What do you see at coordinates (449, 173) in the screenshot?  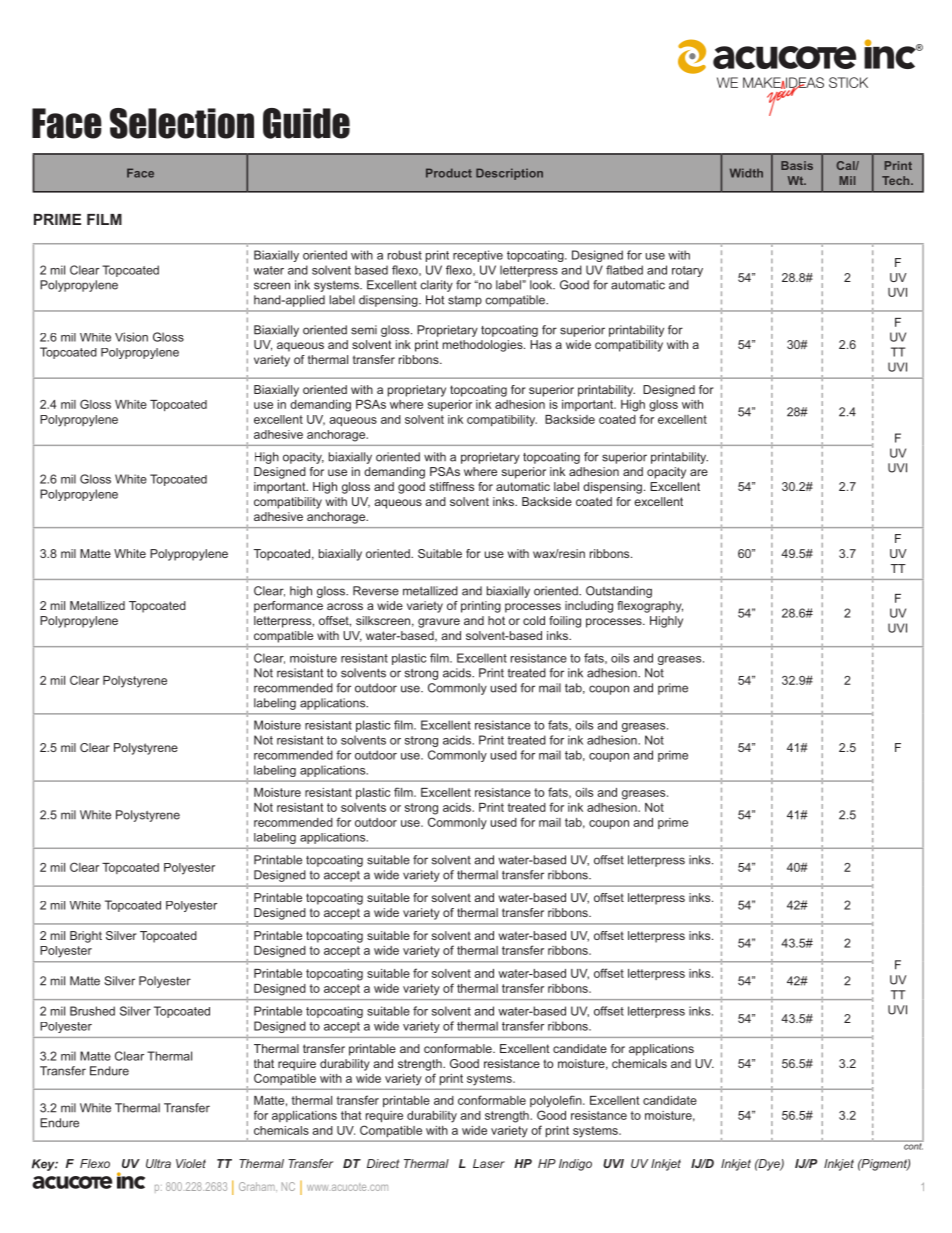 I see `Product` at bounding box center [449, 173].
